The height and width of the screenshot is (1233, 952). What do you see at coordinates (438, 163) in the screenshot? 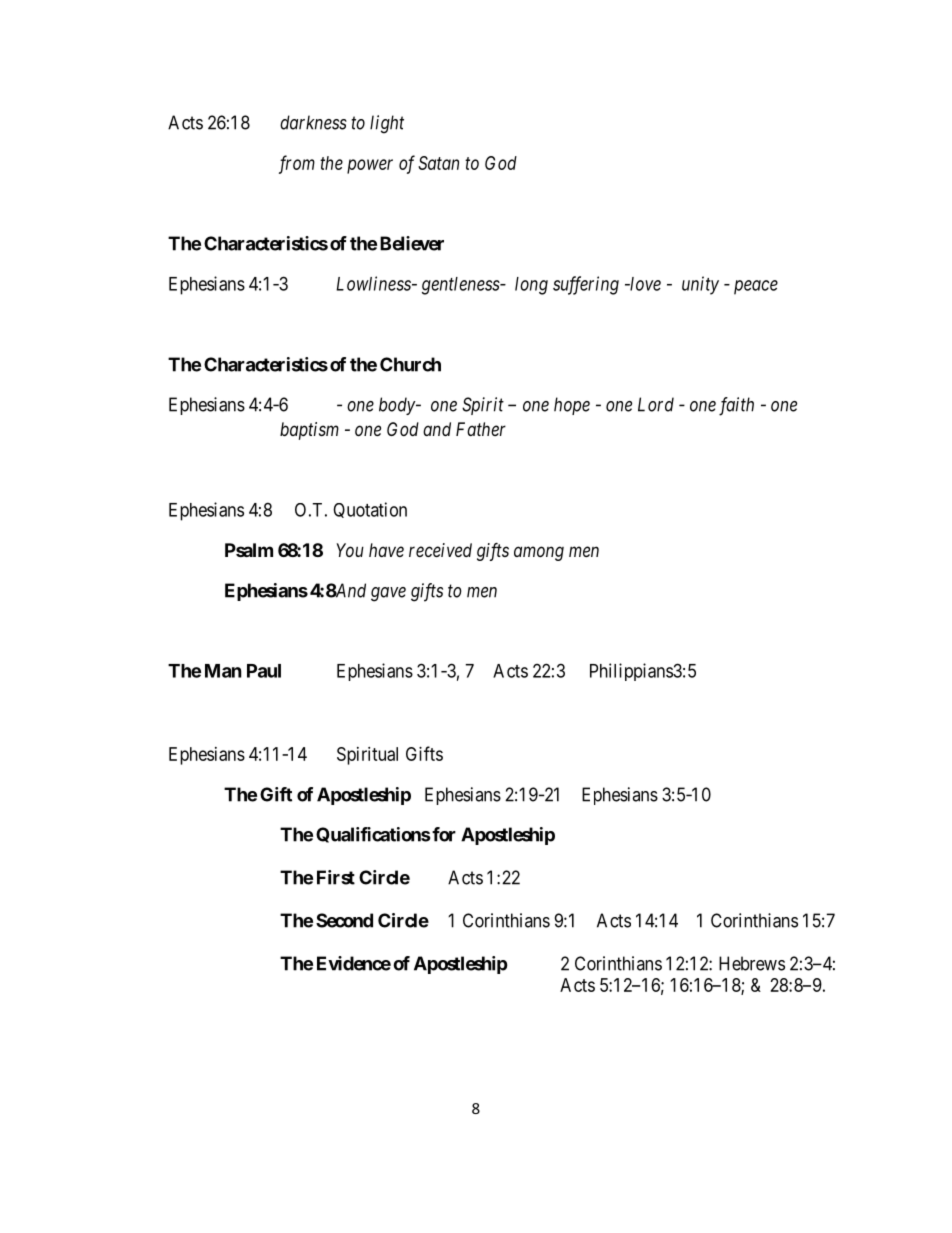
I see `Satan` at bounding box center [438, 163].
